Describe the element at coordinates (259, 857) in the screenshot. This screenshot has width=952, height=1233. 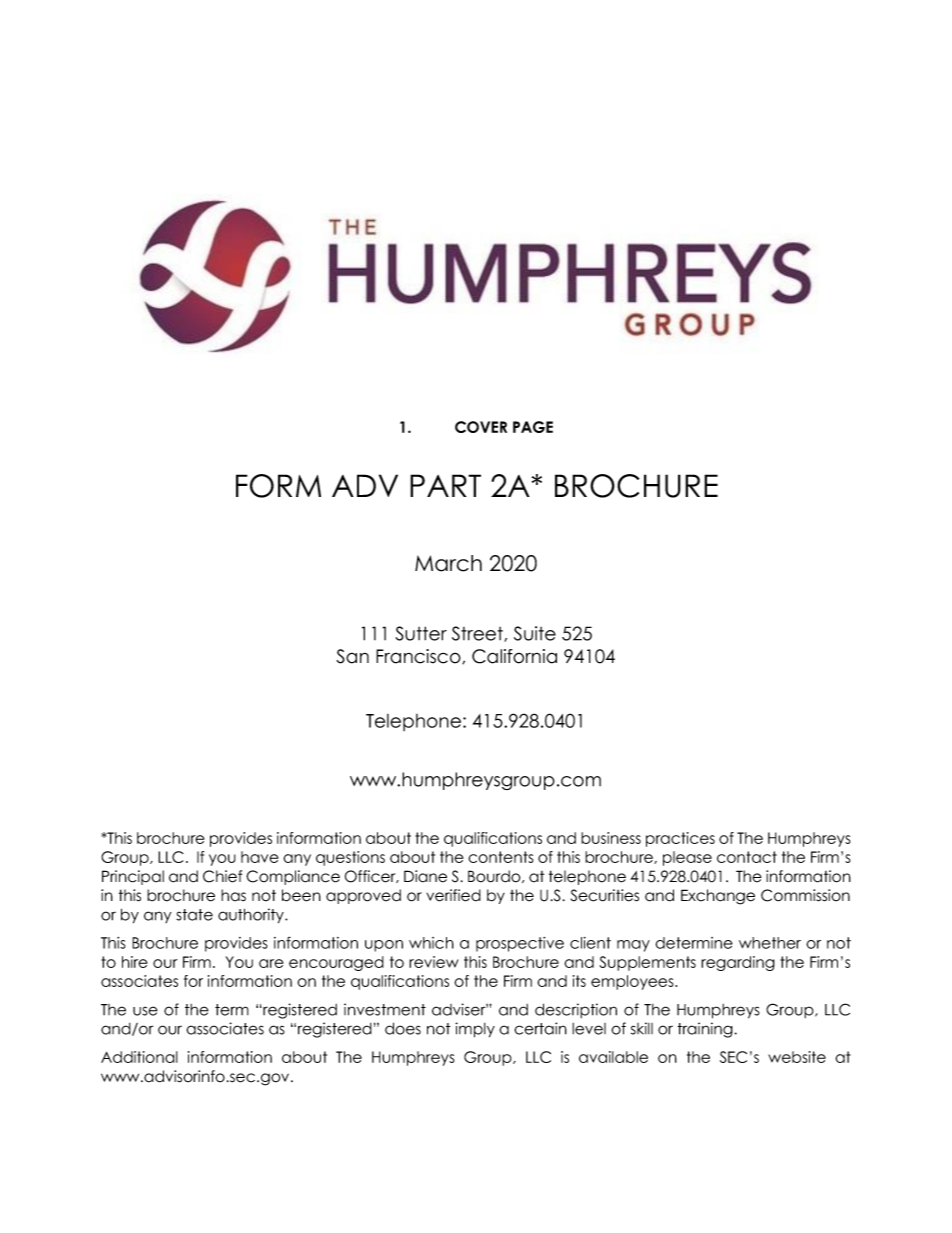
I see `have` at that location.
